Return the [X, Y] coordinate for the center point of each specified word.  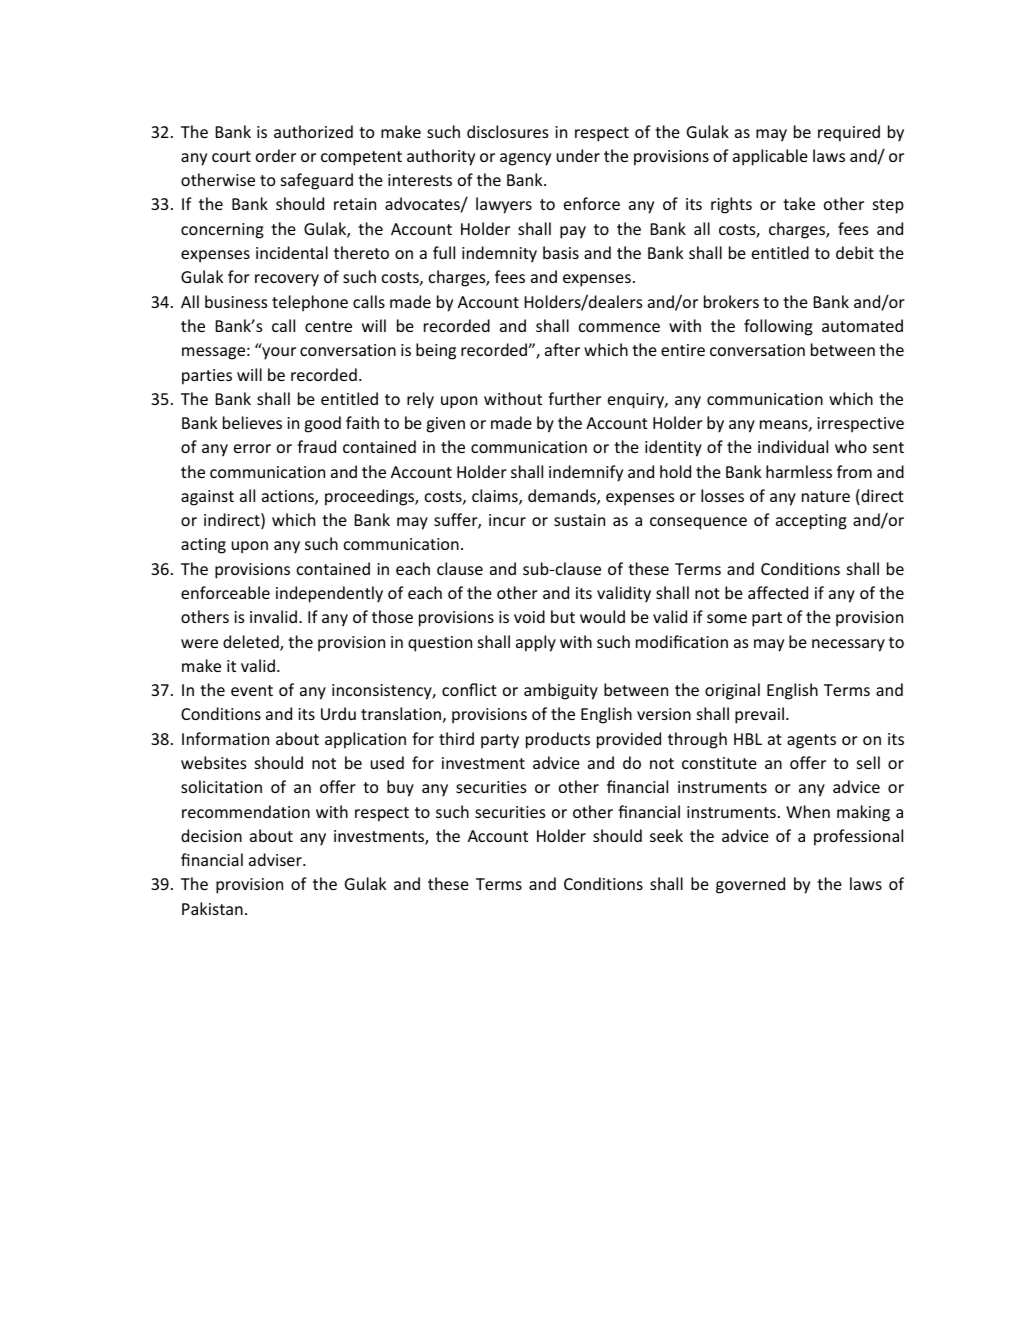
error [252, 448]
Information [225, 738]
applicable [770, 157]
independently [329, 594]
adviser [276, 859]
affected [778, 592]
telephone [310, 303]
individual [793, 446]
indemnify [586, 473]
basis [561, 252]
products [558, 740]
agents [811, 741]
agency [525, 159]
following [778, 327]
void [529, 616]
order [276, 155]
